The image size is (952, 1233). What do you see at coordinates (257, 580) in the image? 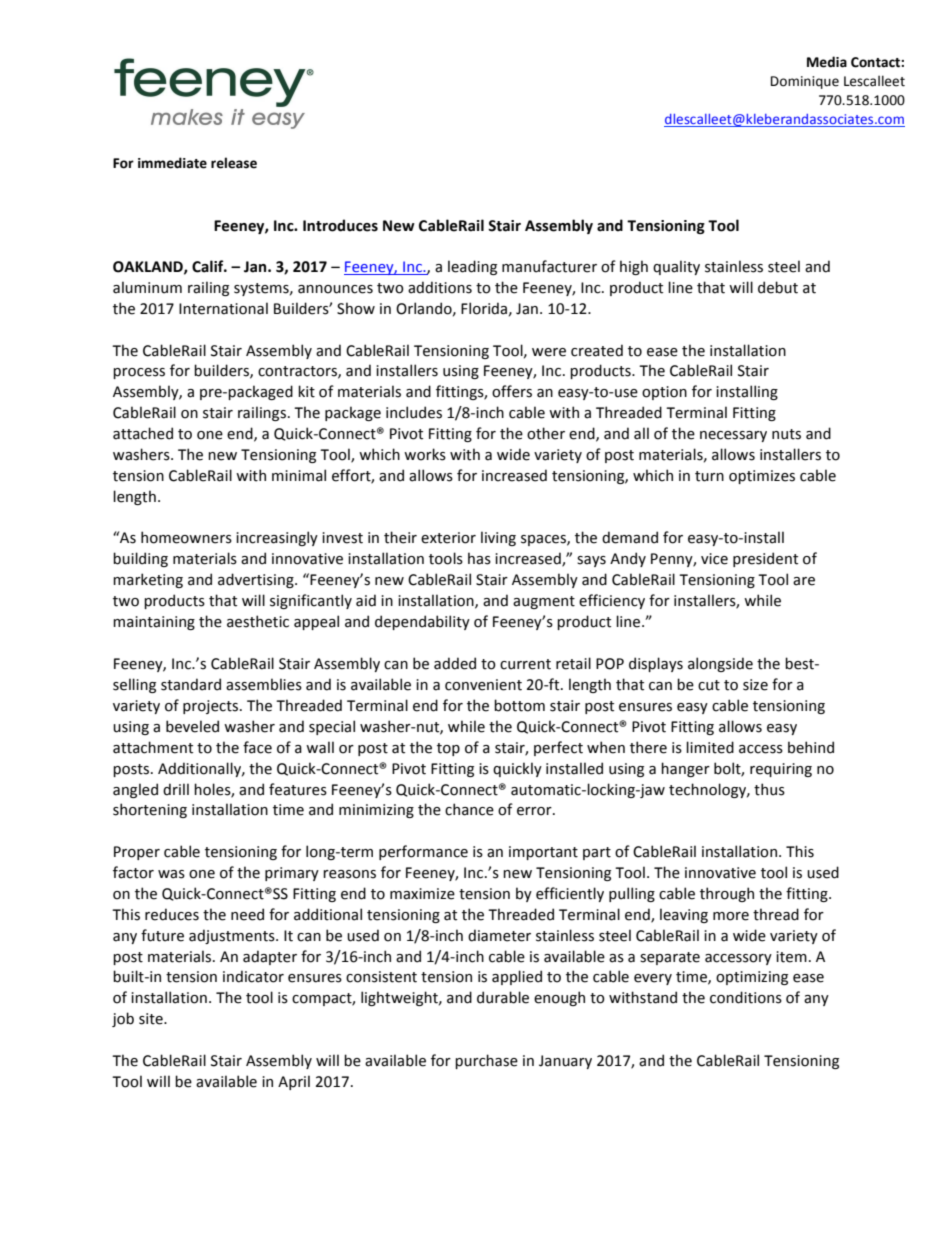
I see `advertising` at bounding box center [257, 580].
